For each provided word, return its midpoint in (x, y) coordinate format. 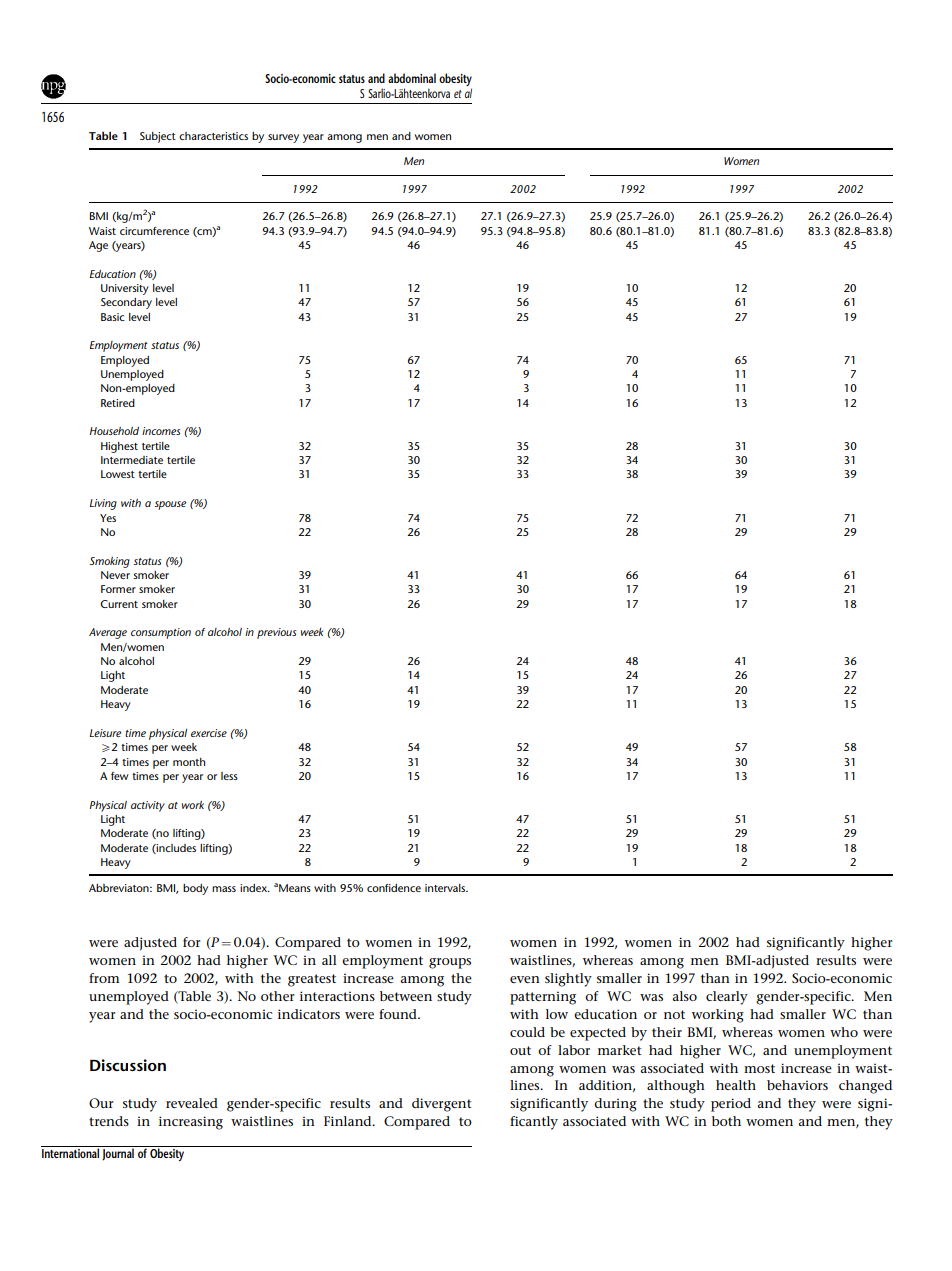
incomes (161, 431)
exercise (209, 733)
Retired (118, 403)
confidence (394, 888)
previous (276, 633)
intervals (446, 888)
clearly (727, 998)
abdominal (412, 78)
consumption (161, 633)
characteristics (213, 136)
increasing (191, 1123)
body (195, 889)
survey (283, 138)
